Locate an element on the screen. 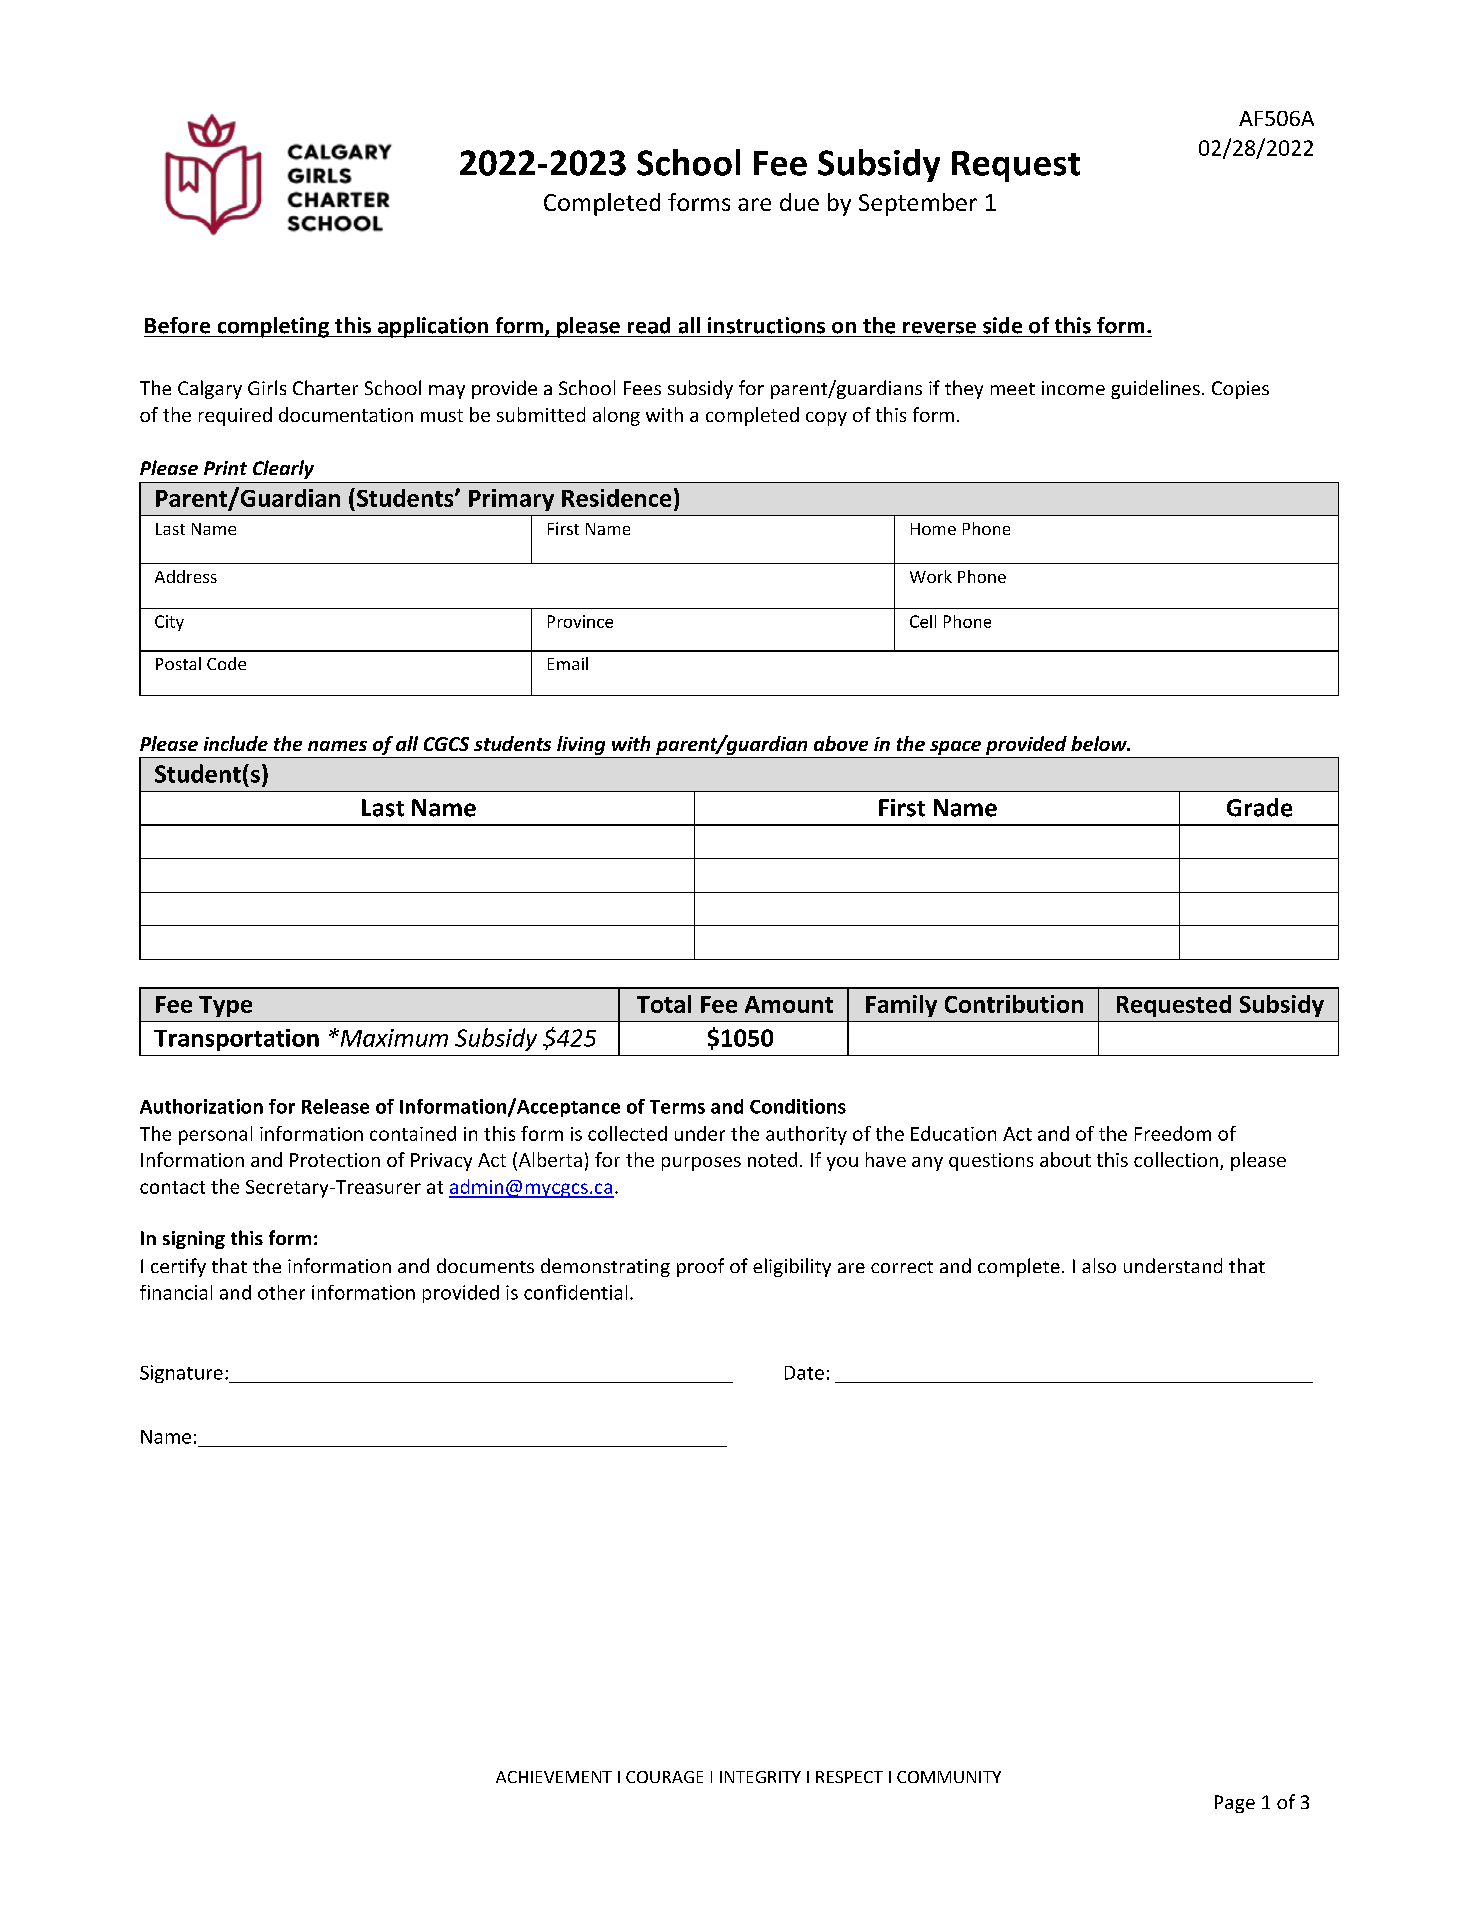  guidelines is located at coordinates (1155, 389).
